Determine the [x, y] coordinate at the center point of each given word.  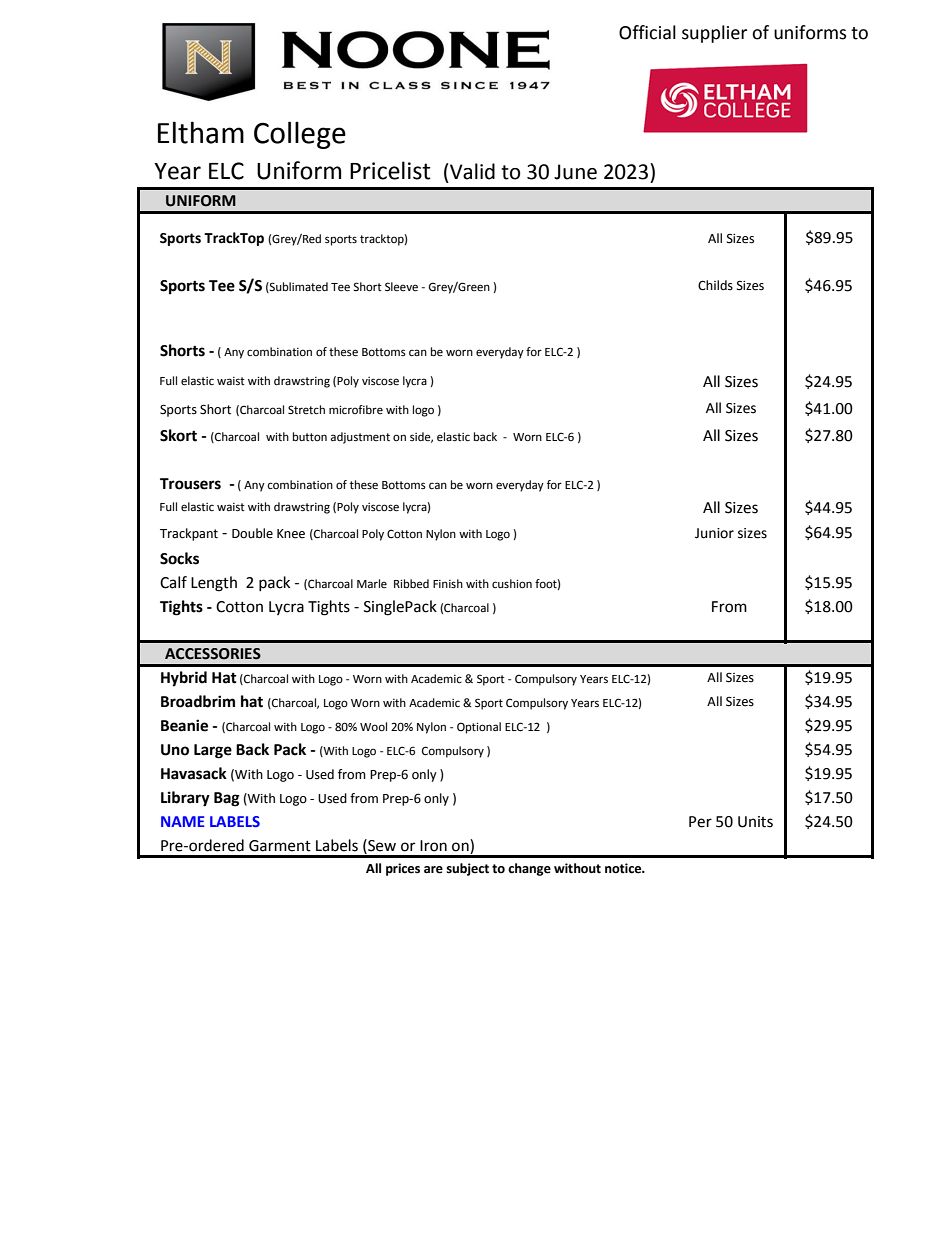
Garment [280, 846]
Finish [448, 583]
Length [214, 584]
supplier [714, 34]
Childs [715, 285]
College [300, 135]
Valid [471, 171]
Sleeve [401, 287]
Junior [714, 533]
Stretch [306, 410]
